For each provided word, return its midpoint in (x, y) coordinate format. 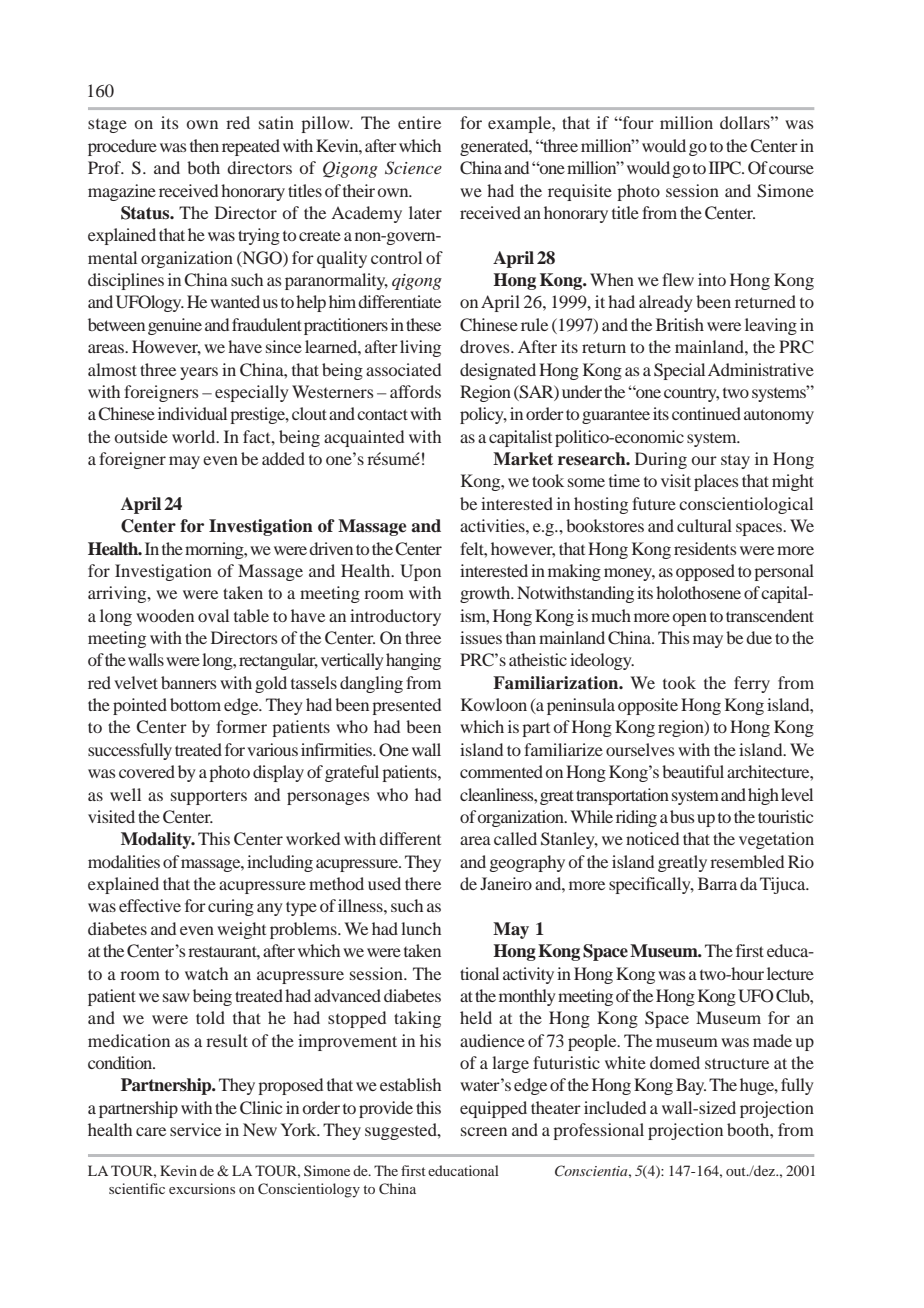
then (204, 145)
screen (484, 1131)
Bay (691, 1086)
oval (213, 615)
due (759, 637)
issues (481, 637)
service (195, 1129)
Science (413, 168)
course (791, 169)
